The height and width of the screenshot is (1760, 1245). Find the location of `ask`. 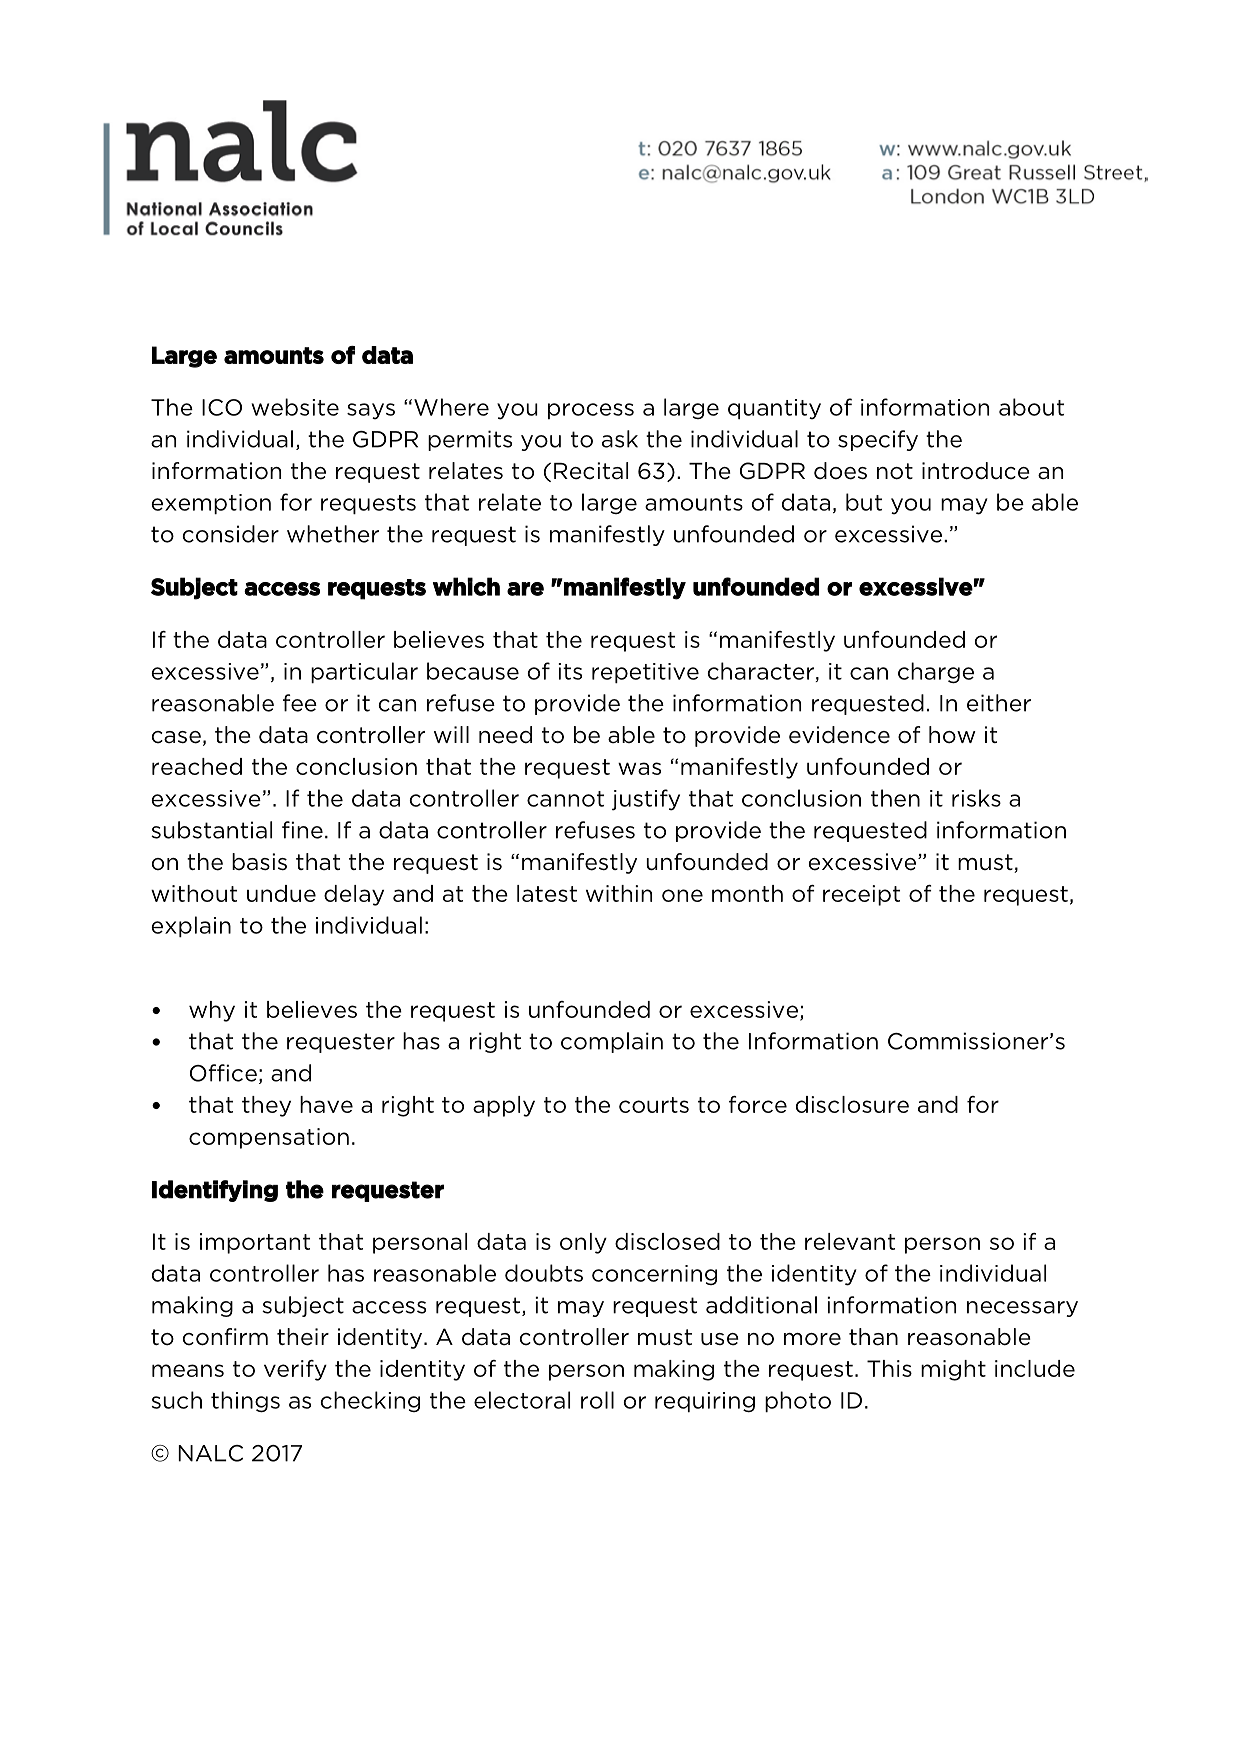

ask is located at coordinates (620, 439).
